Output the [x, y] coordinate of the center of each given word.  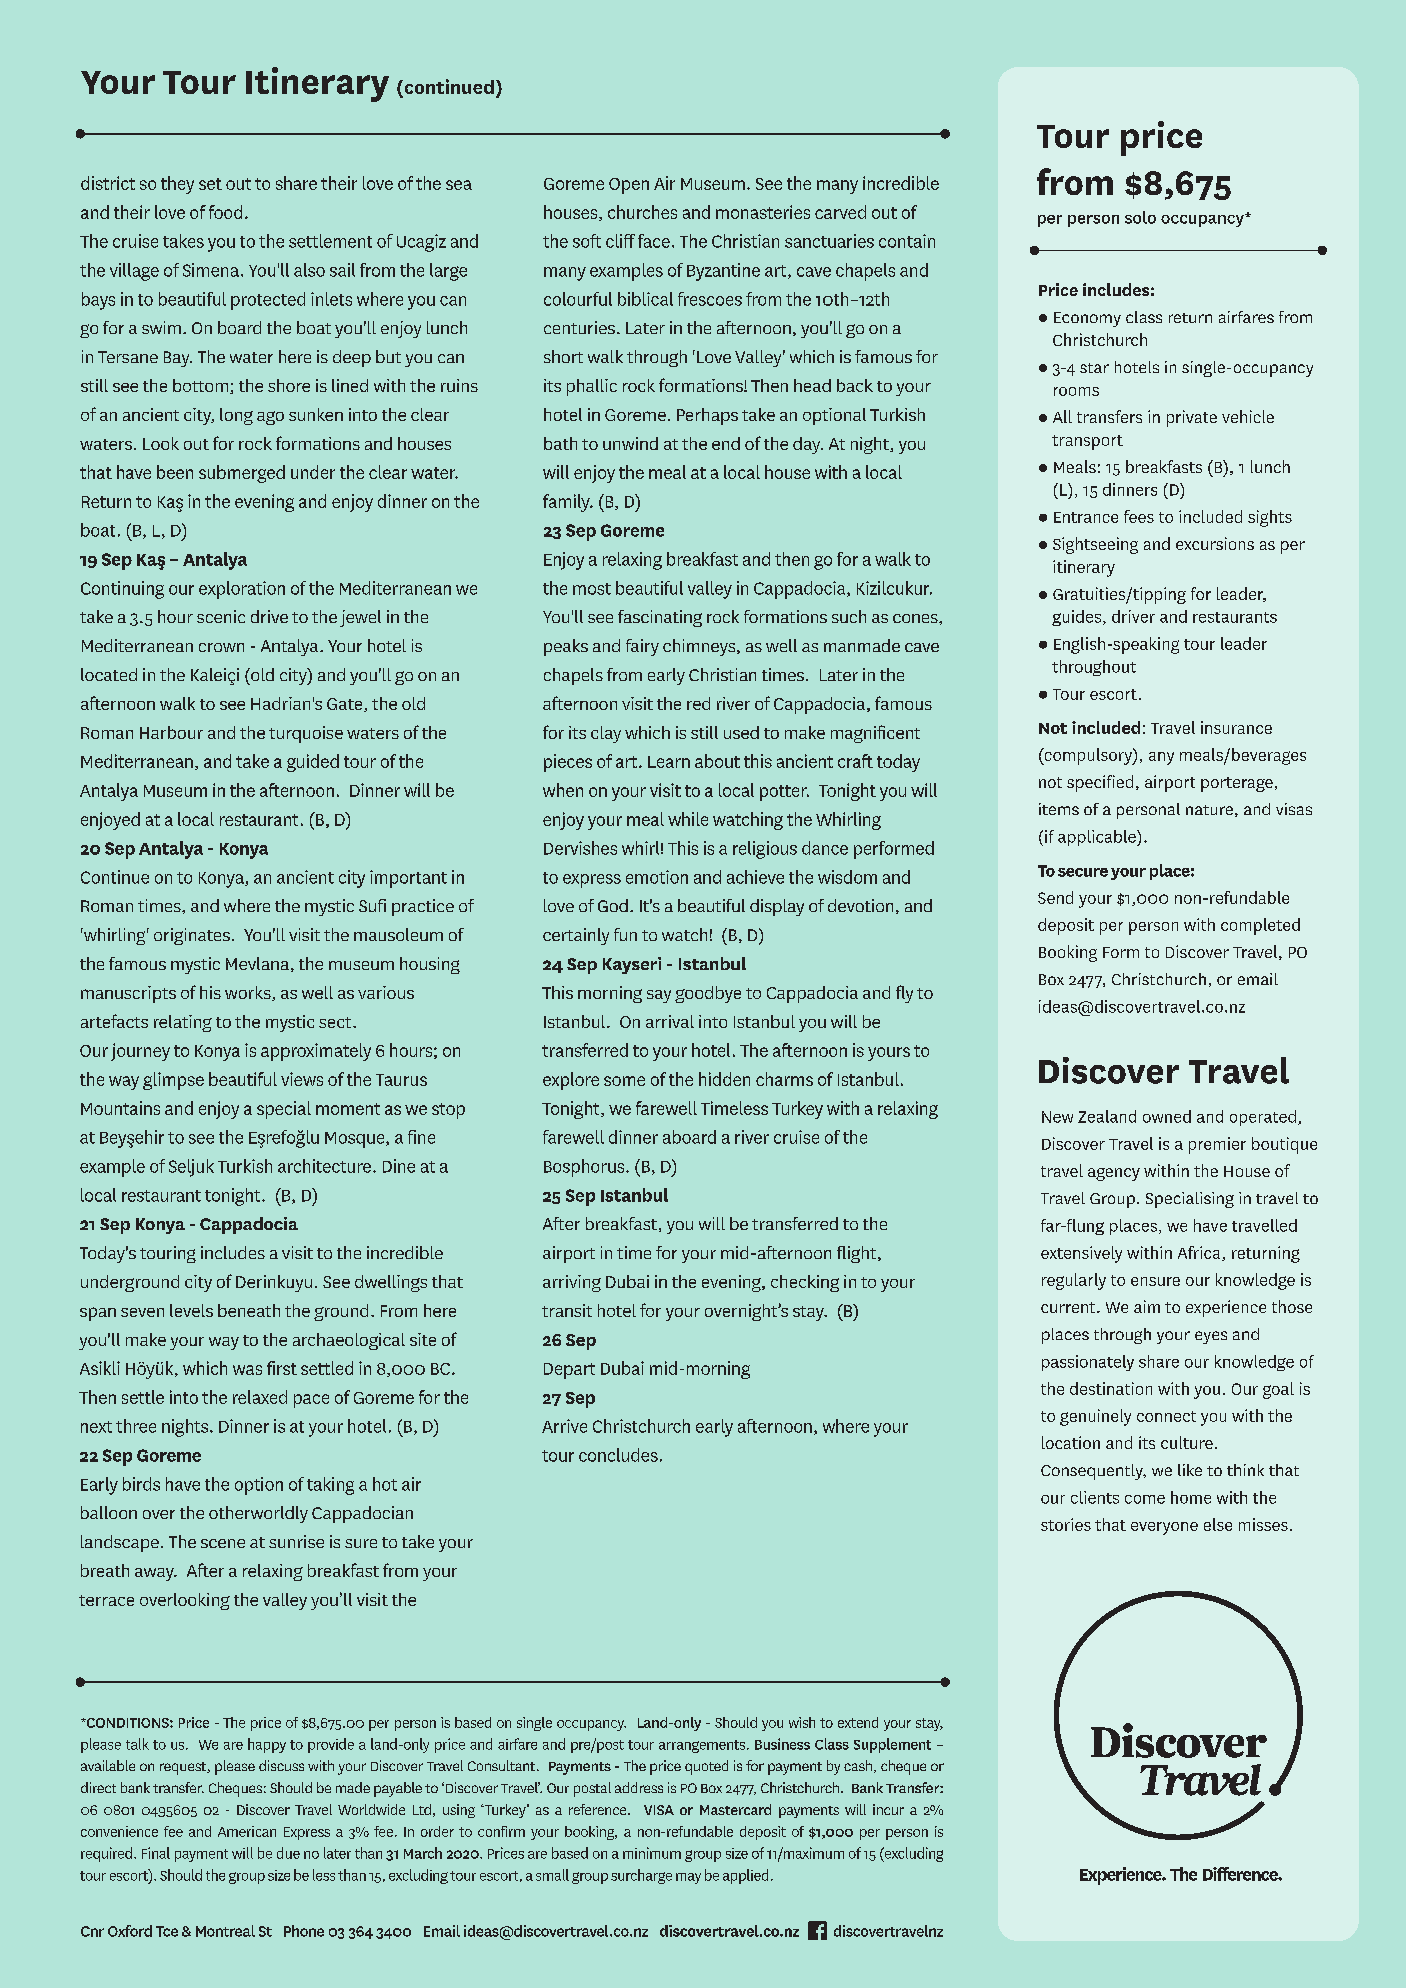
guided [313, 763]
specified [1100, 783]
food [225, 212]
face [654, 241]
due [288, 1853]
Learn [669, 762]
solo [1140, 217]
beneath [249, 1310]
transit [567, 1310]
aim [1147, 1306]
